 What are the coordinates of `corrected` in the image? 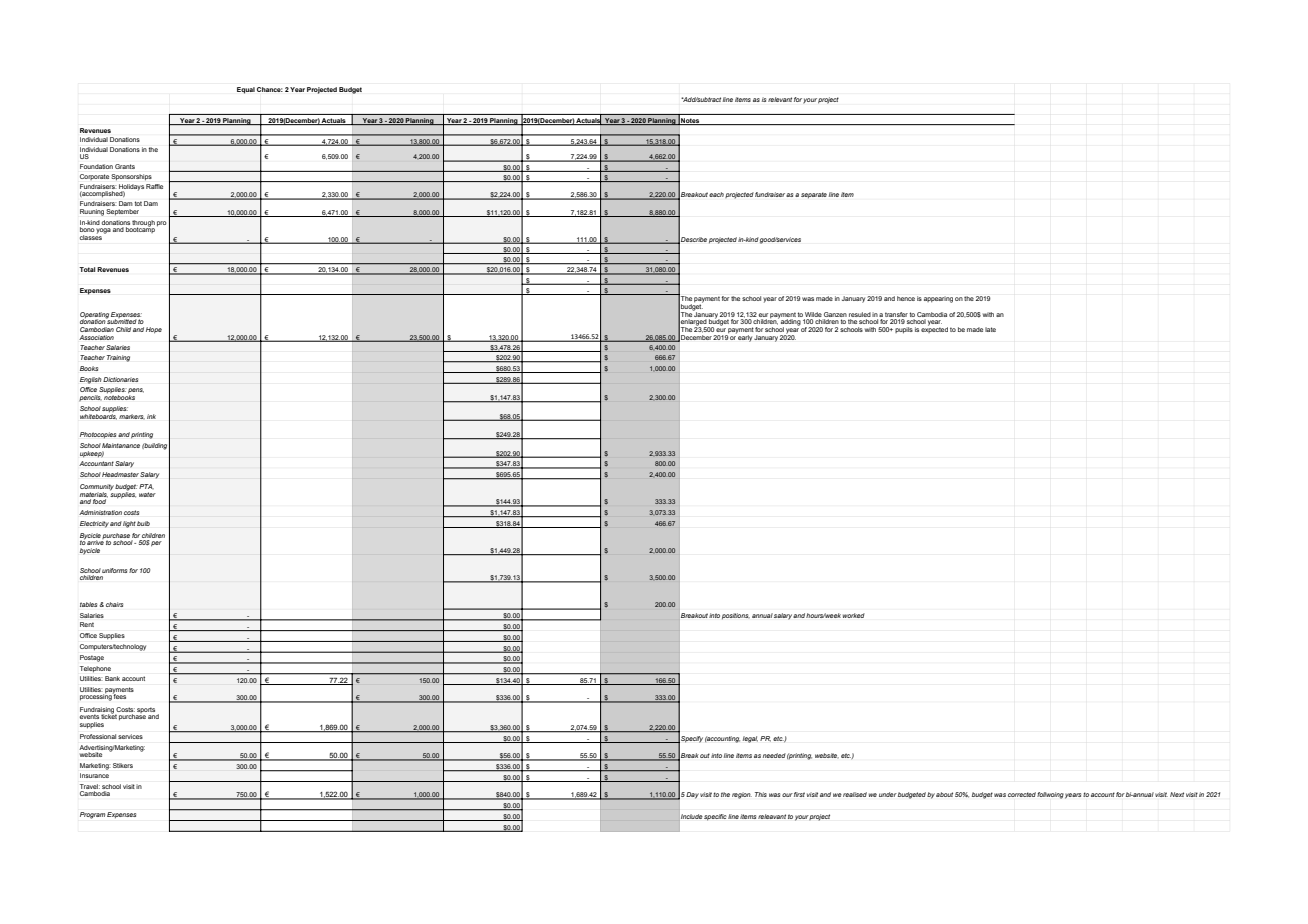 It's located at (1022, 794).
